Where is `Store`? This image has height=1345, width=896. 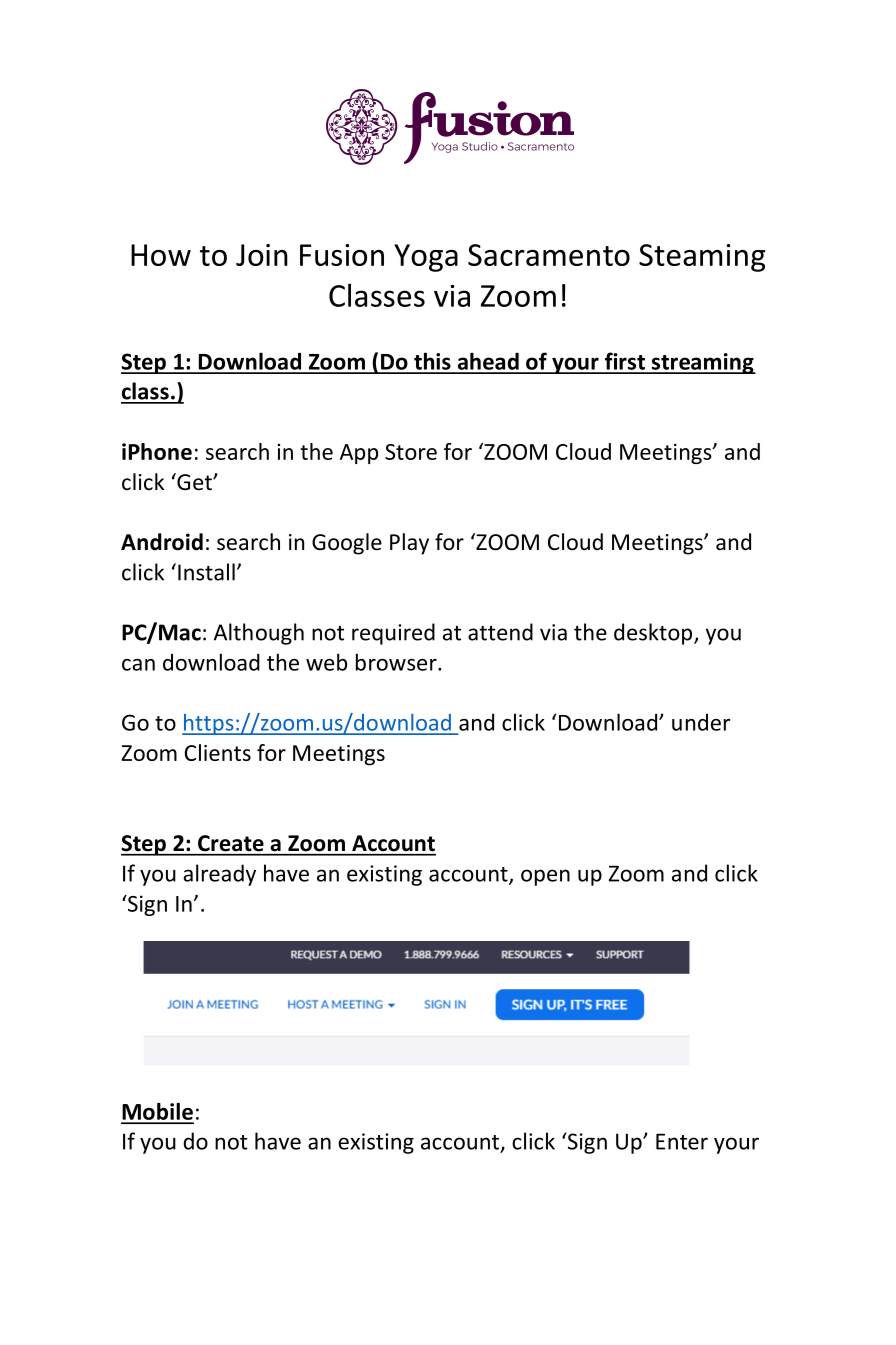 Store is located at coordinates (411, 452).
